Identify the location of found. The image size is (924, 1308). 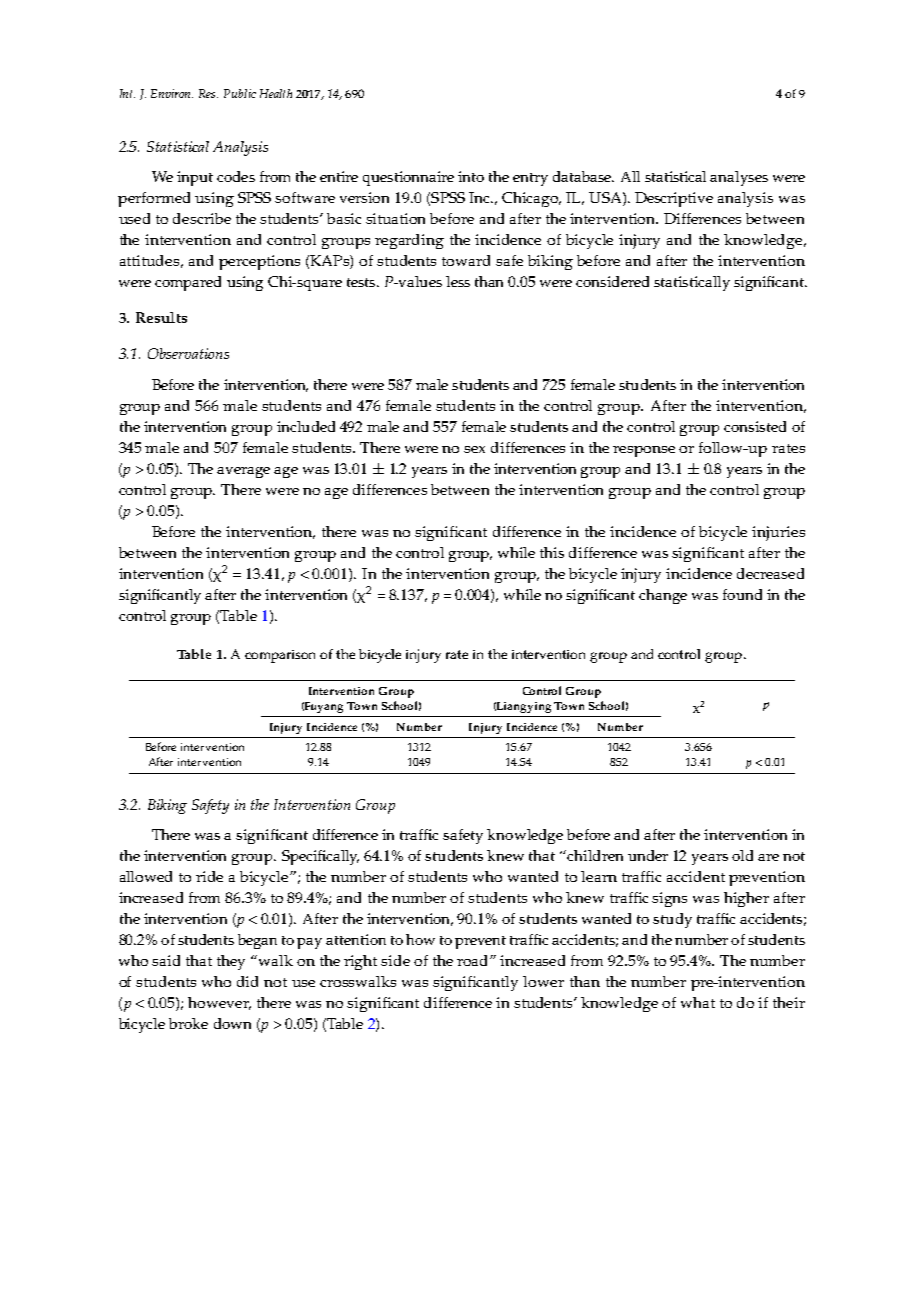
(742, 594).
